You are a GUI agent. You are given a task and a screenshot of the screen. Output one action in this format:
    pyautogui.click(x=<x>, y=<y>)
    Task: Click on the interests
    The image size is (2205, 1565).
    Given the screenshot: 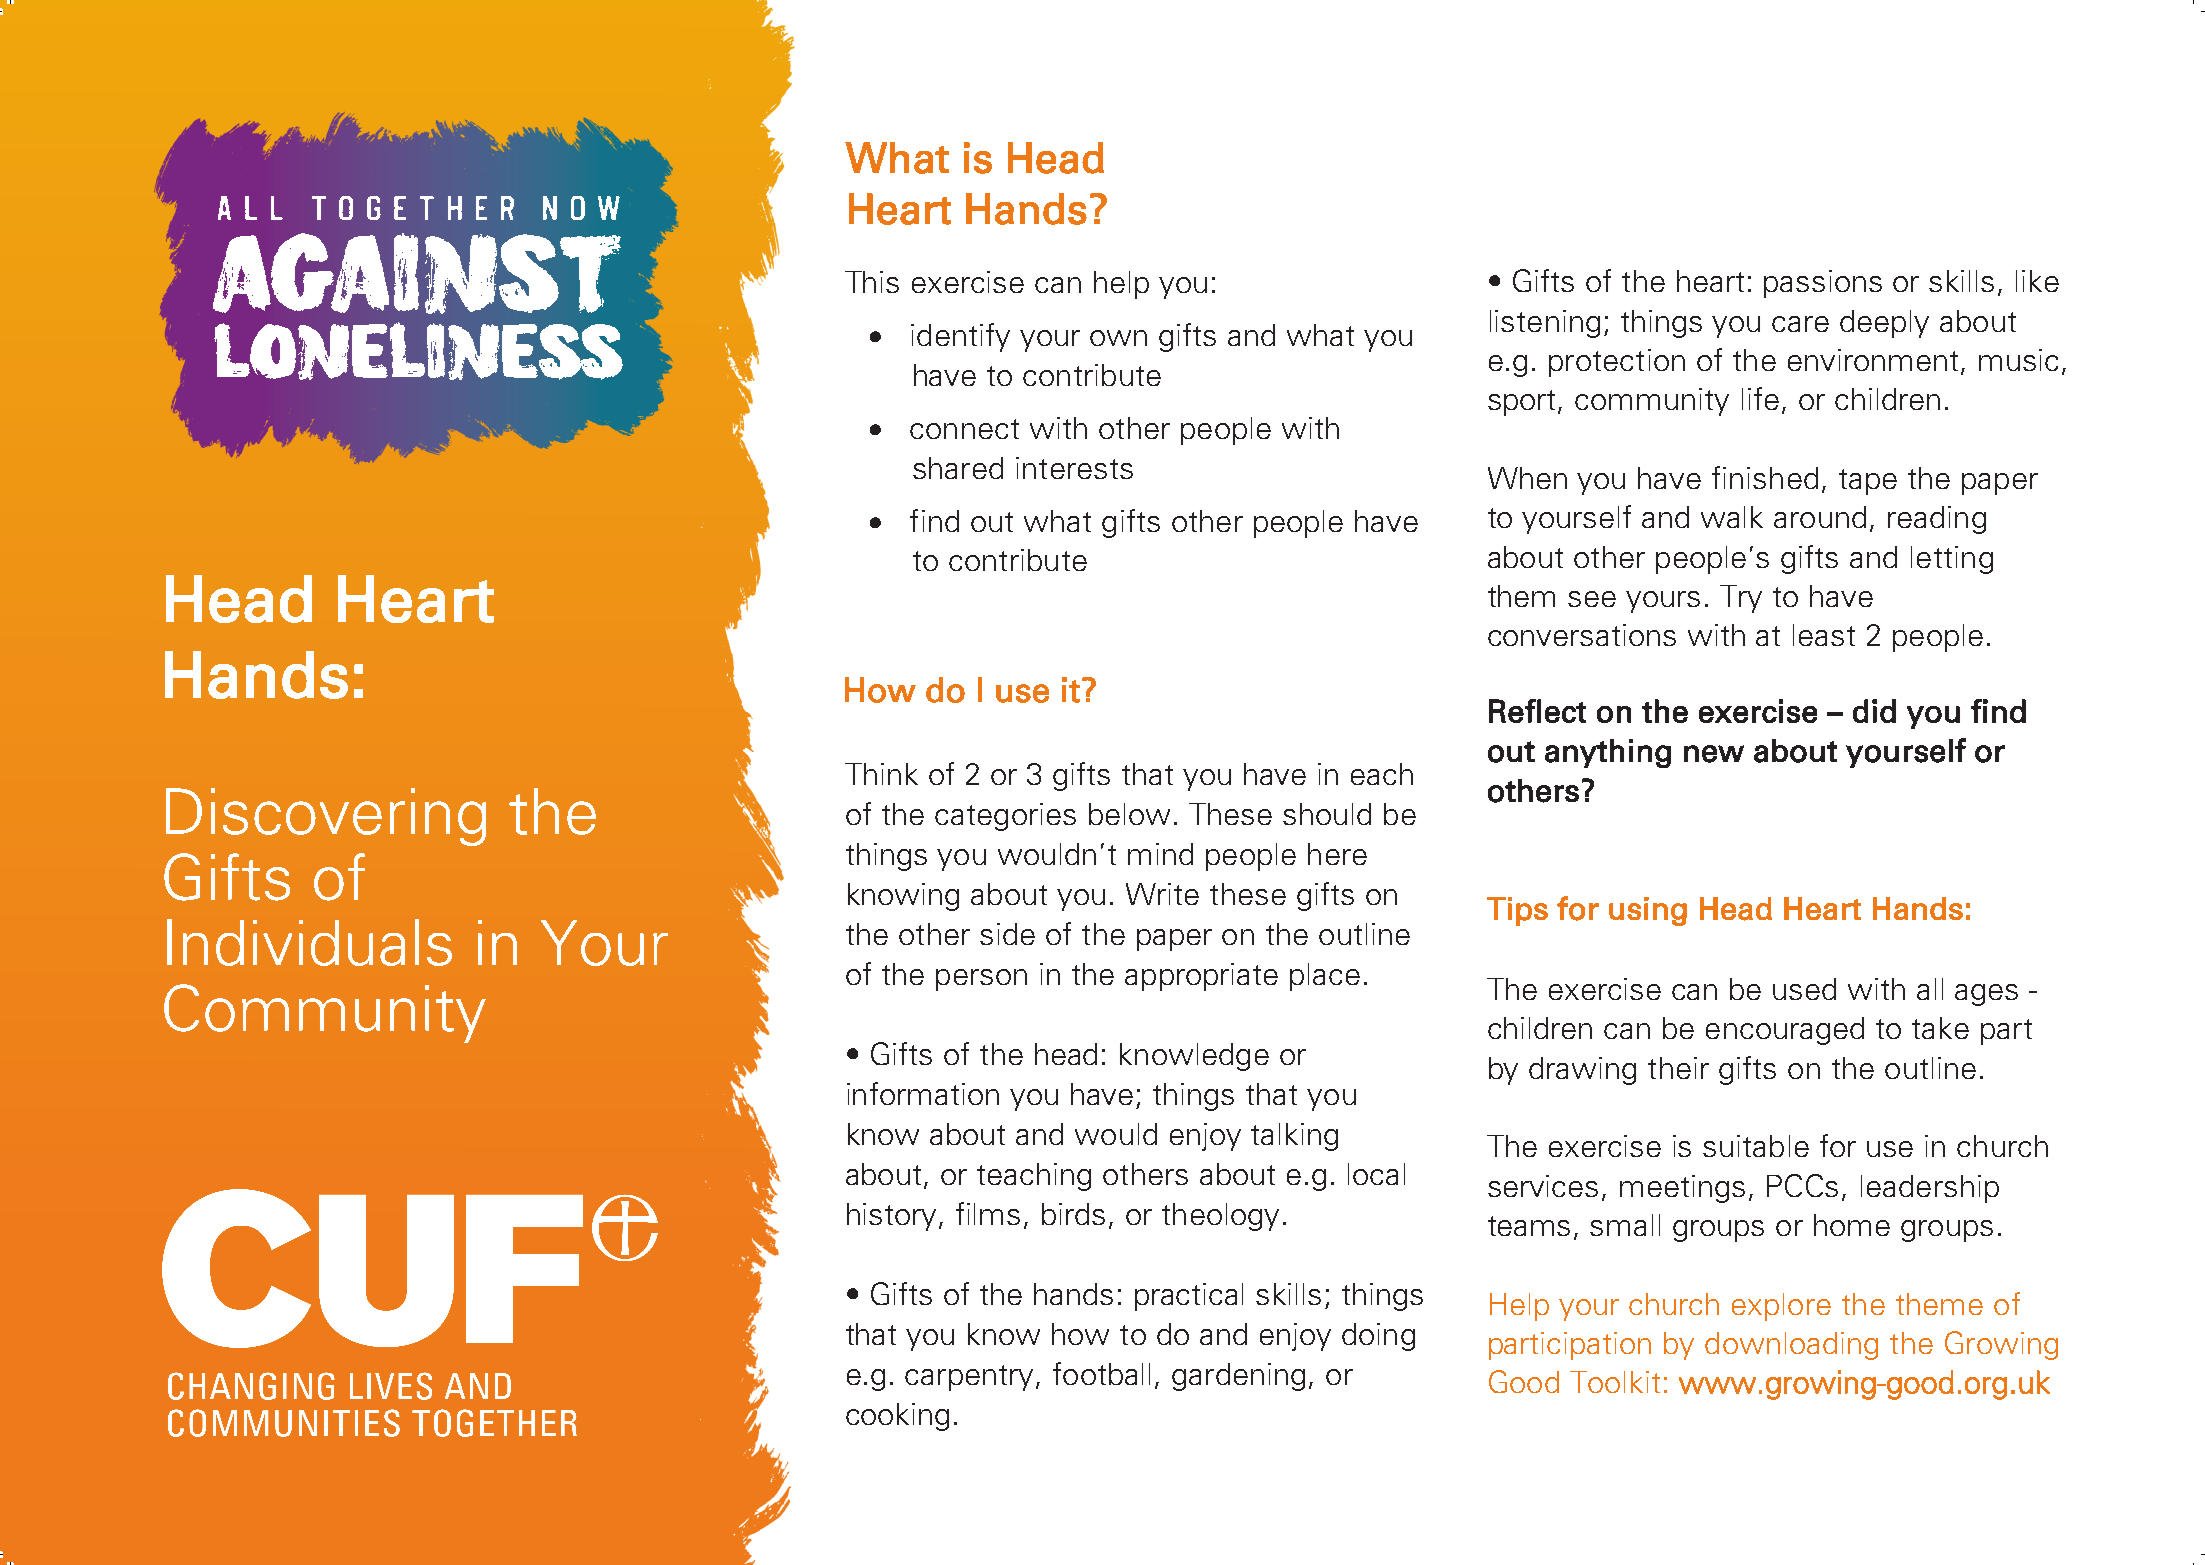 What is the action you would take?
    pyautogui.click(x=1074, y=468)
